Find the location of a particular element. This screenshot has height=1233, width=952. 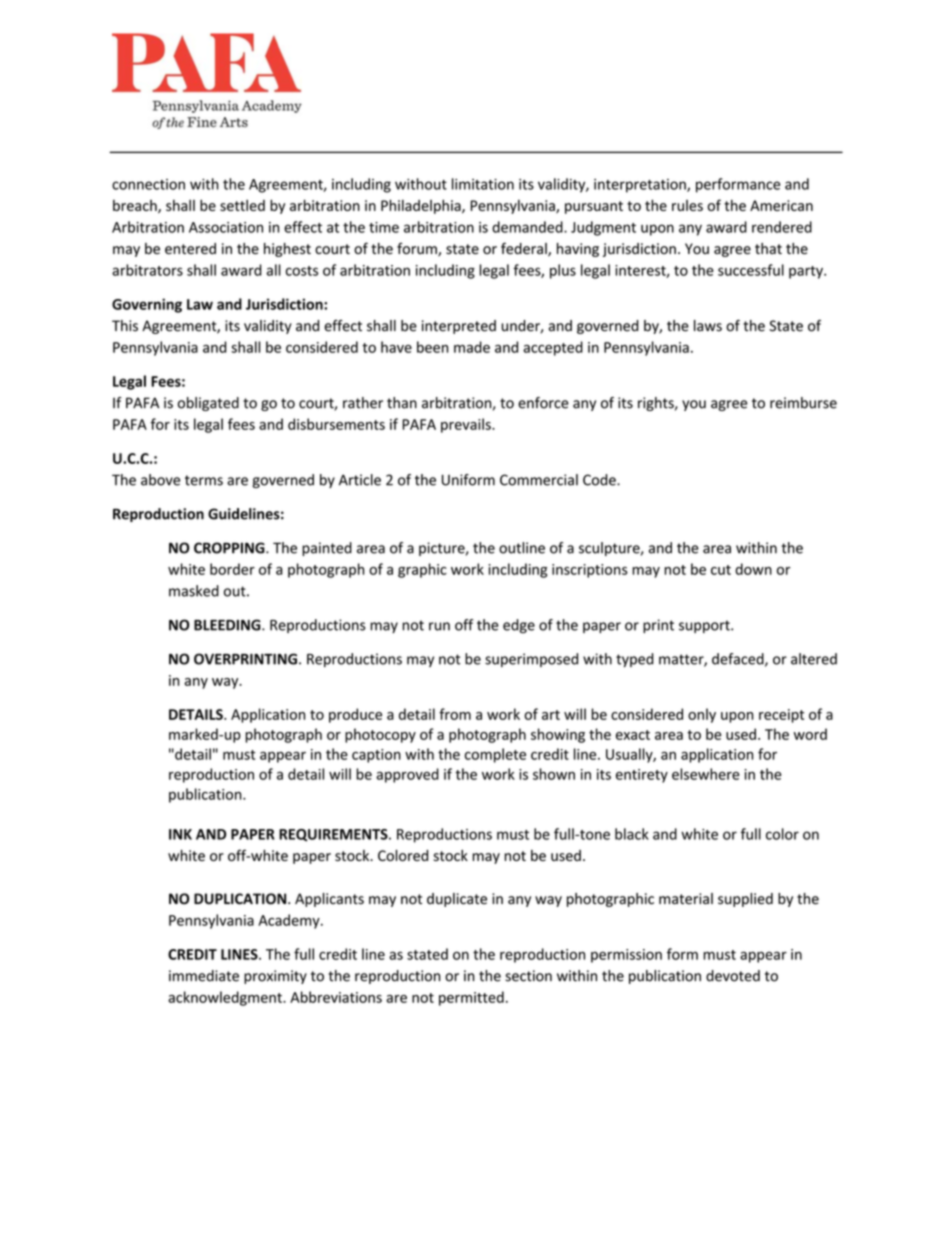

devoted is located at coordinates (733, 976).
